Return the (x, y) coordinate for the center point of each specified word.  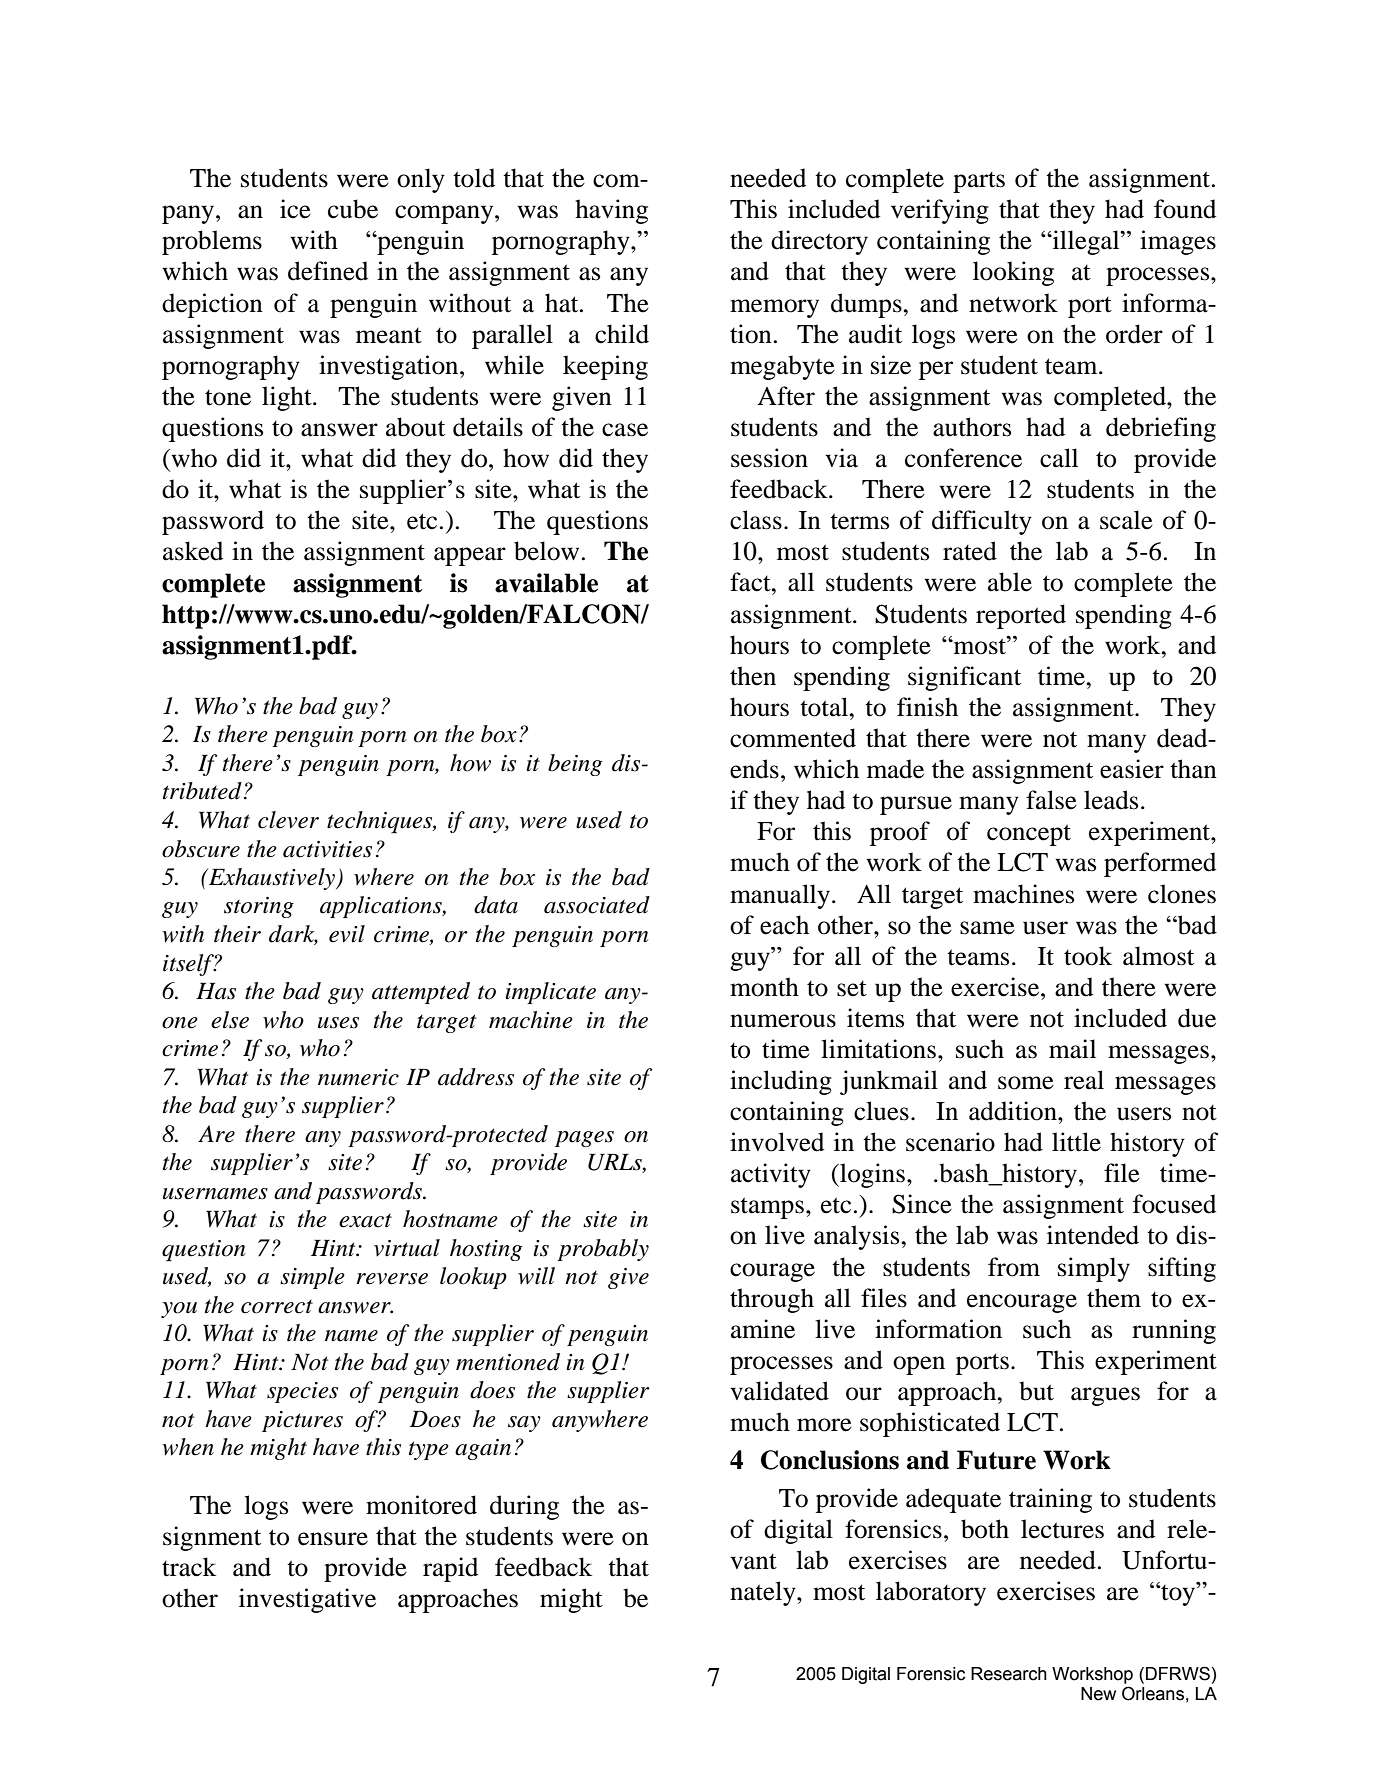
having (611, 211)
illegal (1086, 242)
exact (365, 1221)
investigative (307, 1600)
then (753, 676)
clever (288, 820)
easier (1132, 769)
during (524, 1507)
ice (295, 209)
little (1076, 1142)
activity (771, 1175)
